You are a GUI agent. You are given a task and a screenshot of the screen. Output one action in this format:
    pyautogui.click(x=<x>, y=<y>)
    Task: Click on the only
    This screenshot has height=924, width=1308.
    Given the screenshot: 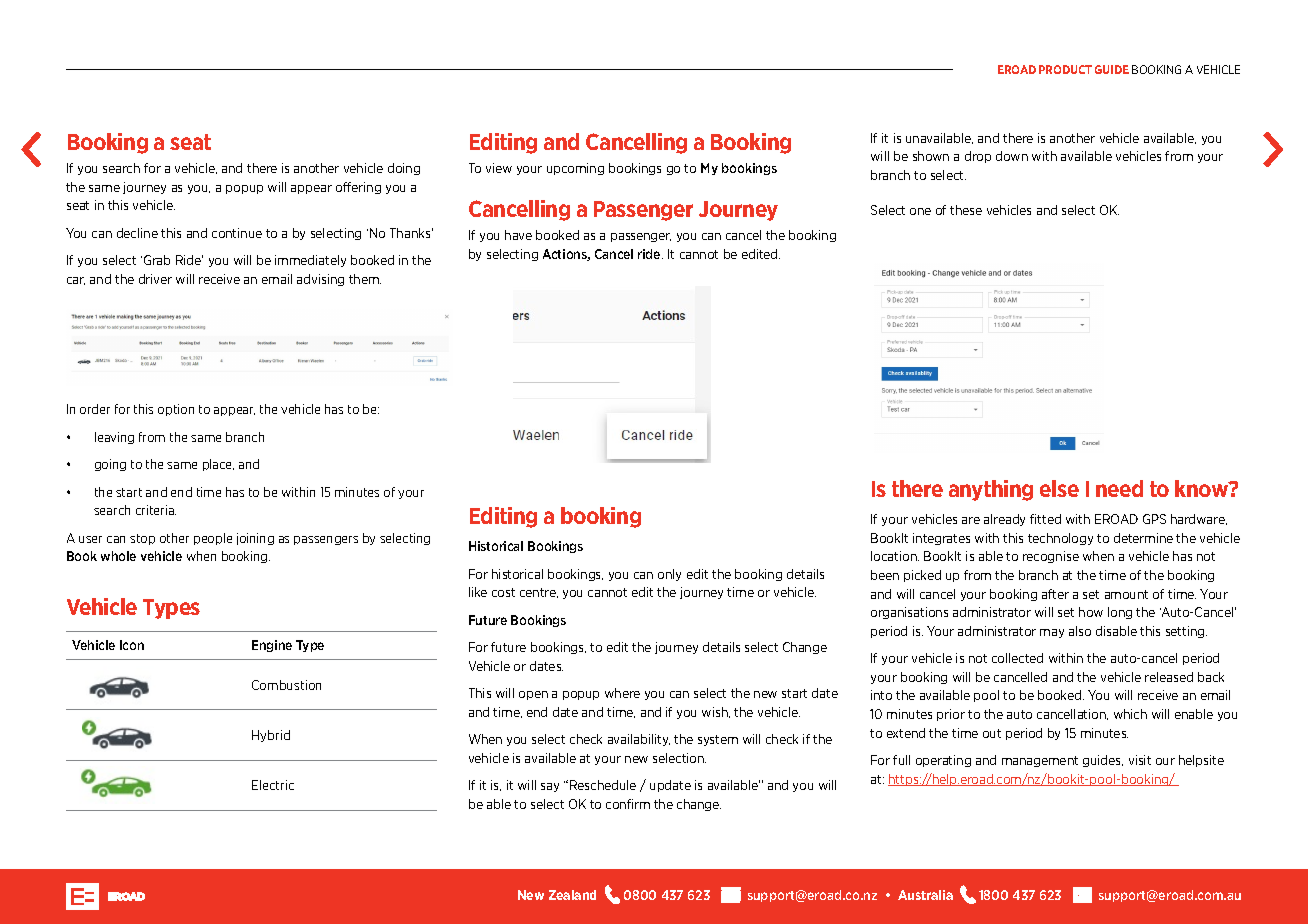 What is the action you would take?
    pyautogui.click(x=669, y=575)
